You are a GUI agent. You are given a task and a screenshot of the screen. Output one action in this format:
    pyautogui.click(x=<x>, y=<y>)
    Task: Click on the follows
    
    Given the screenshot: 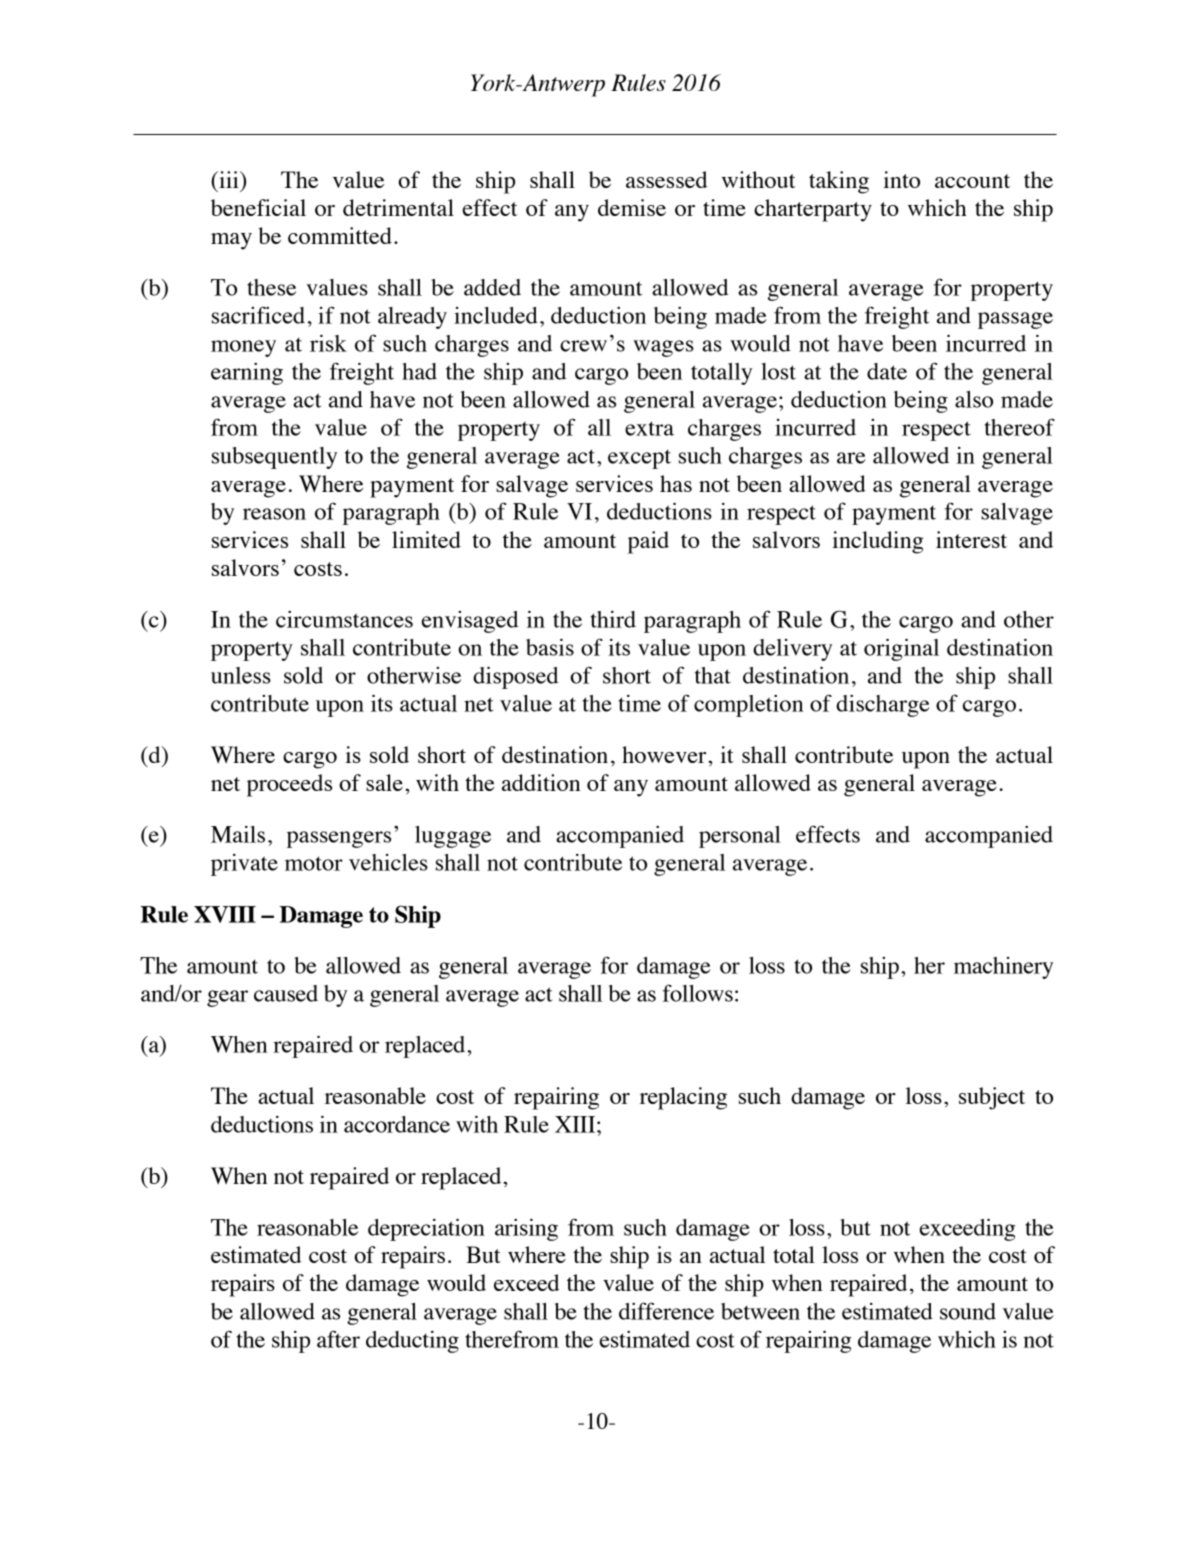 What is the action you would take?
    pyautogui.click(x=698, y=993)
